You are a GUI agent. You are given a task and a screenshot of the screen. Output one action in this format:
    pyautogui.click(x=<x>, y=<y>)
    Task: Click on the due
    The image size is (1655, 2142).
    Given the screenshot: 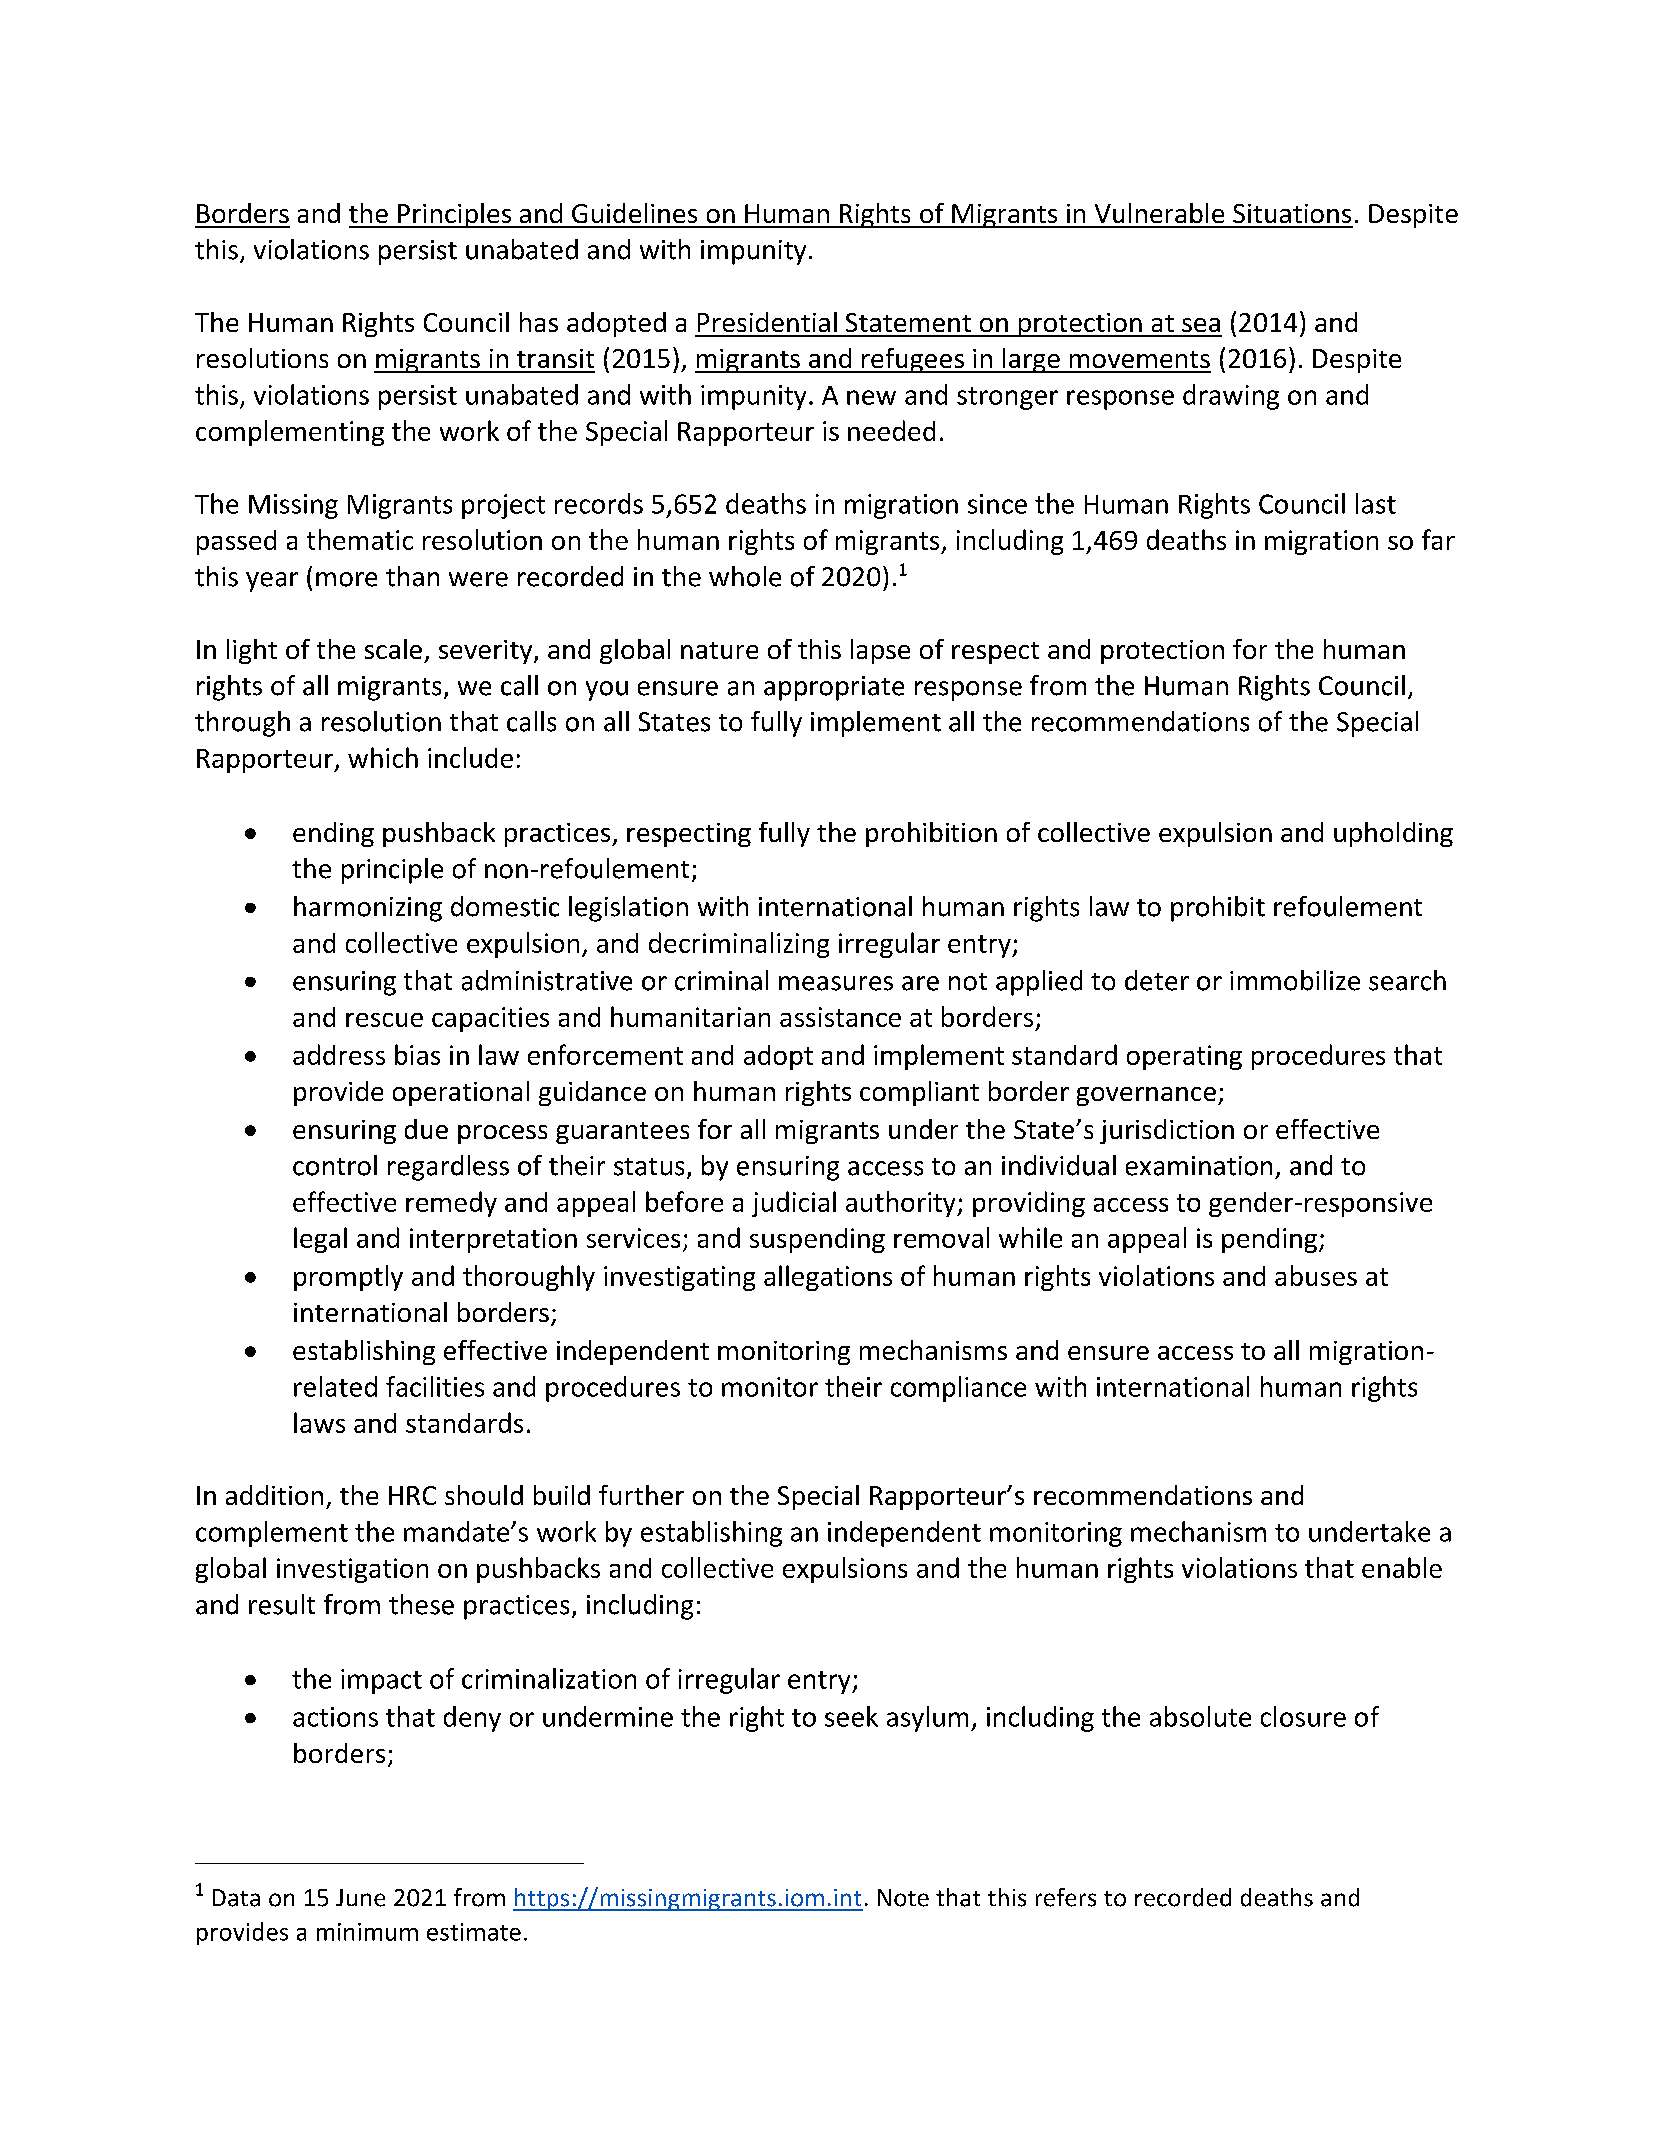 What is the action you would take?
    pyautogui.click(x=426, y=1129)
